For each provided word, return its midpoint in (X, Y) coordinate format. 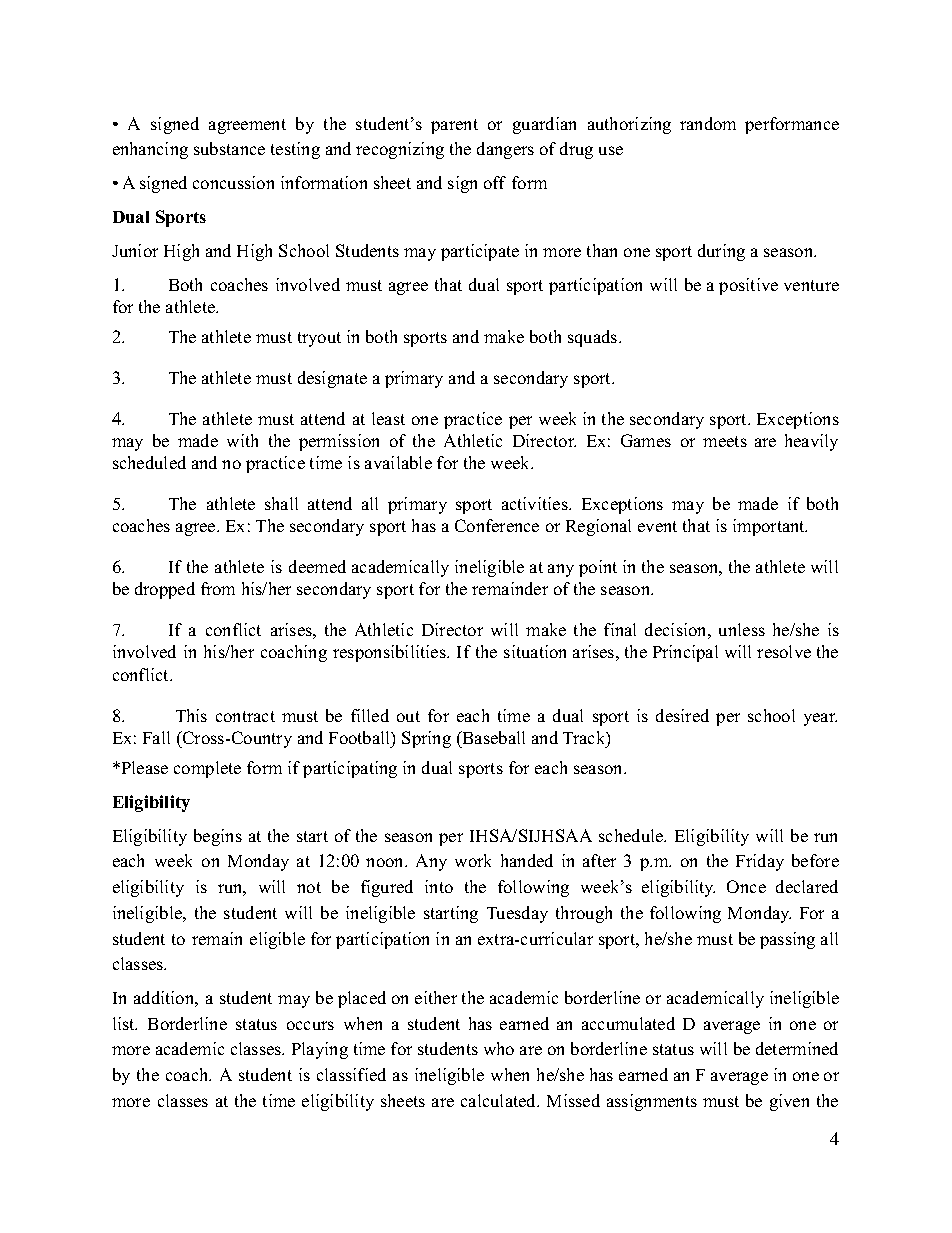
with (242, 440)
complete (207, 769)
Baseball (492, 737)
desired (682, 715)
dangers (505, 150)
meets (725, 441)
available (398, 462)
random (708, 123)
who (499, 1048)
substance (229, 148)
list (125, 1023)
